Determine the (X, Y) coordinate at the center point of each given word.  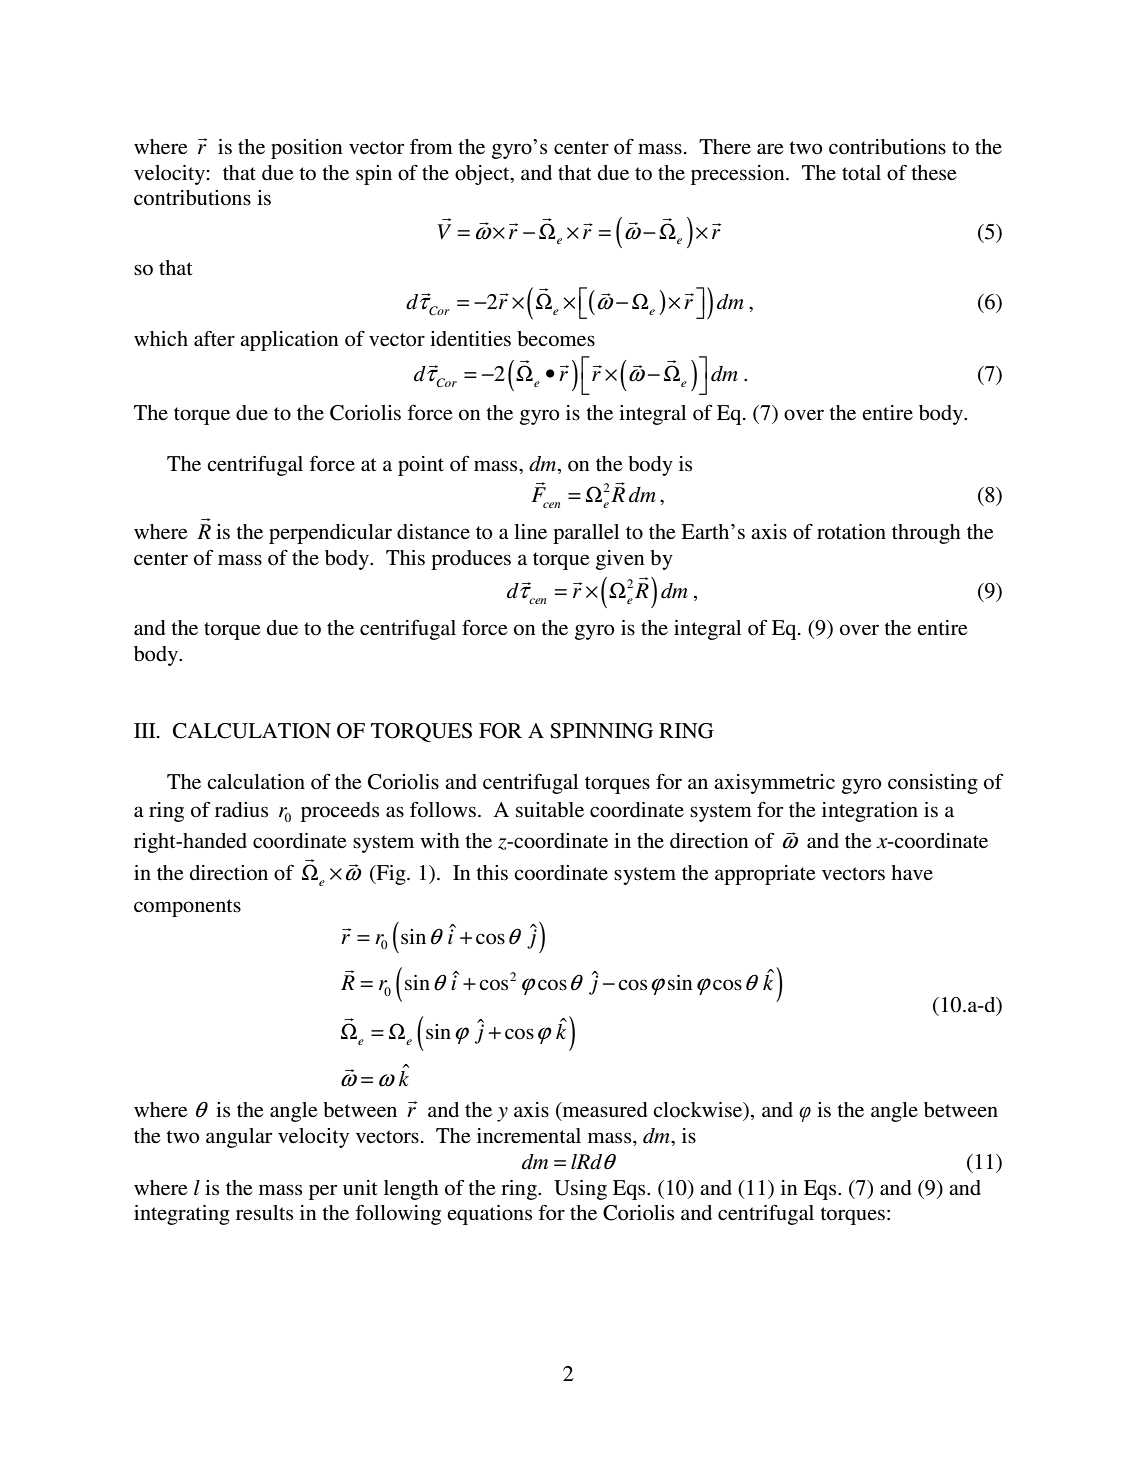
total (861, 173)
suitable (550, 810)
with (440, 840)
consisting (933, 784)
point (421, 466)
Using (580, 1190)
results (264, 1213)
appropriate (765, 875)
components (187, 908)
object (483, 175)
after (214, 338)
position (307, 149)
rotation (851, 532)
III (146, 730)
